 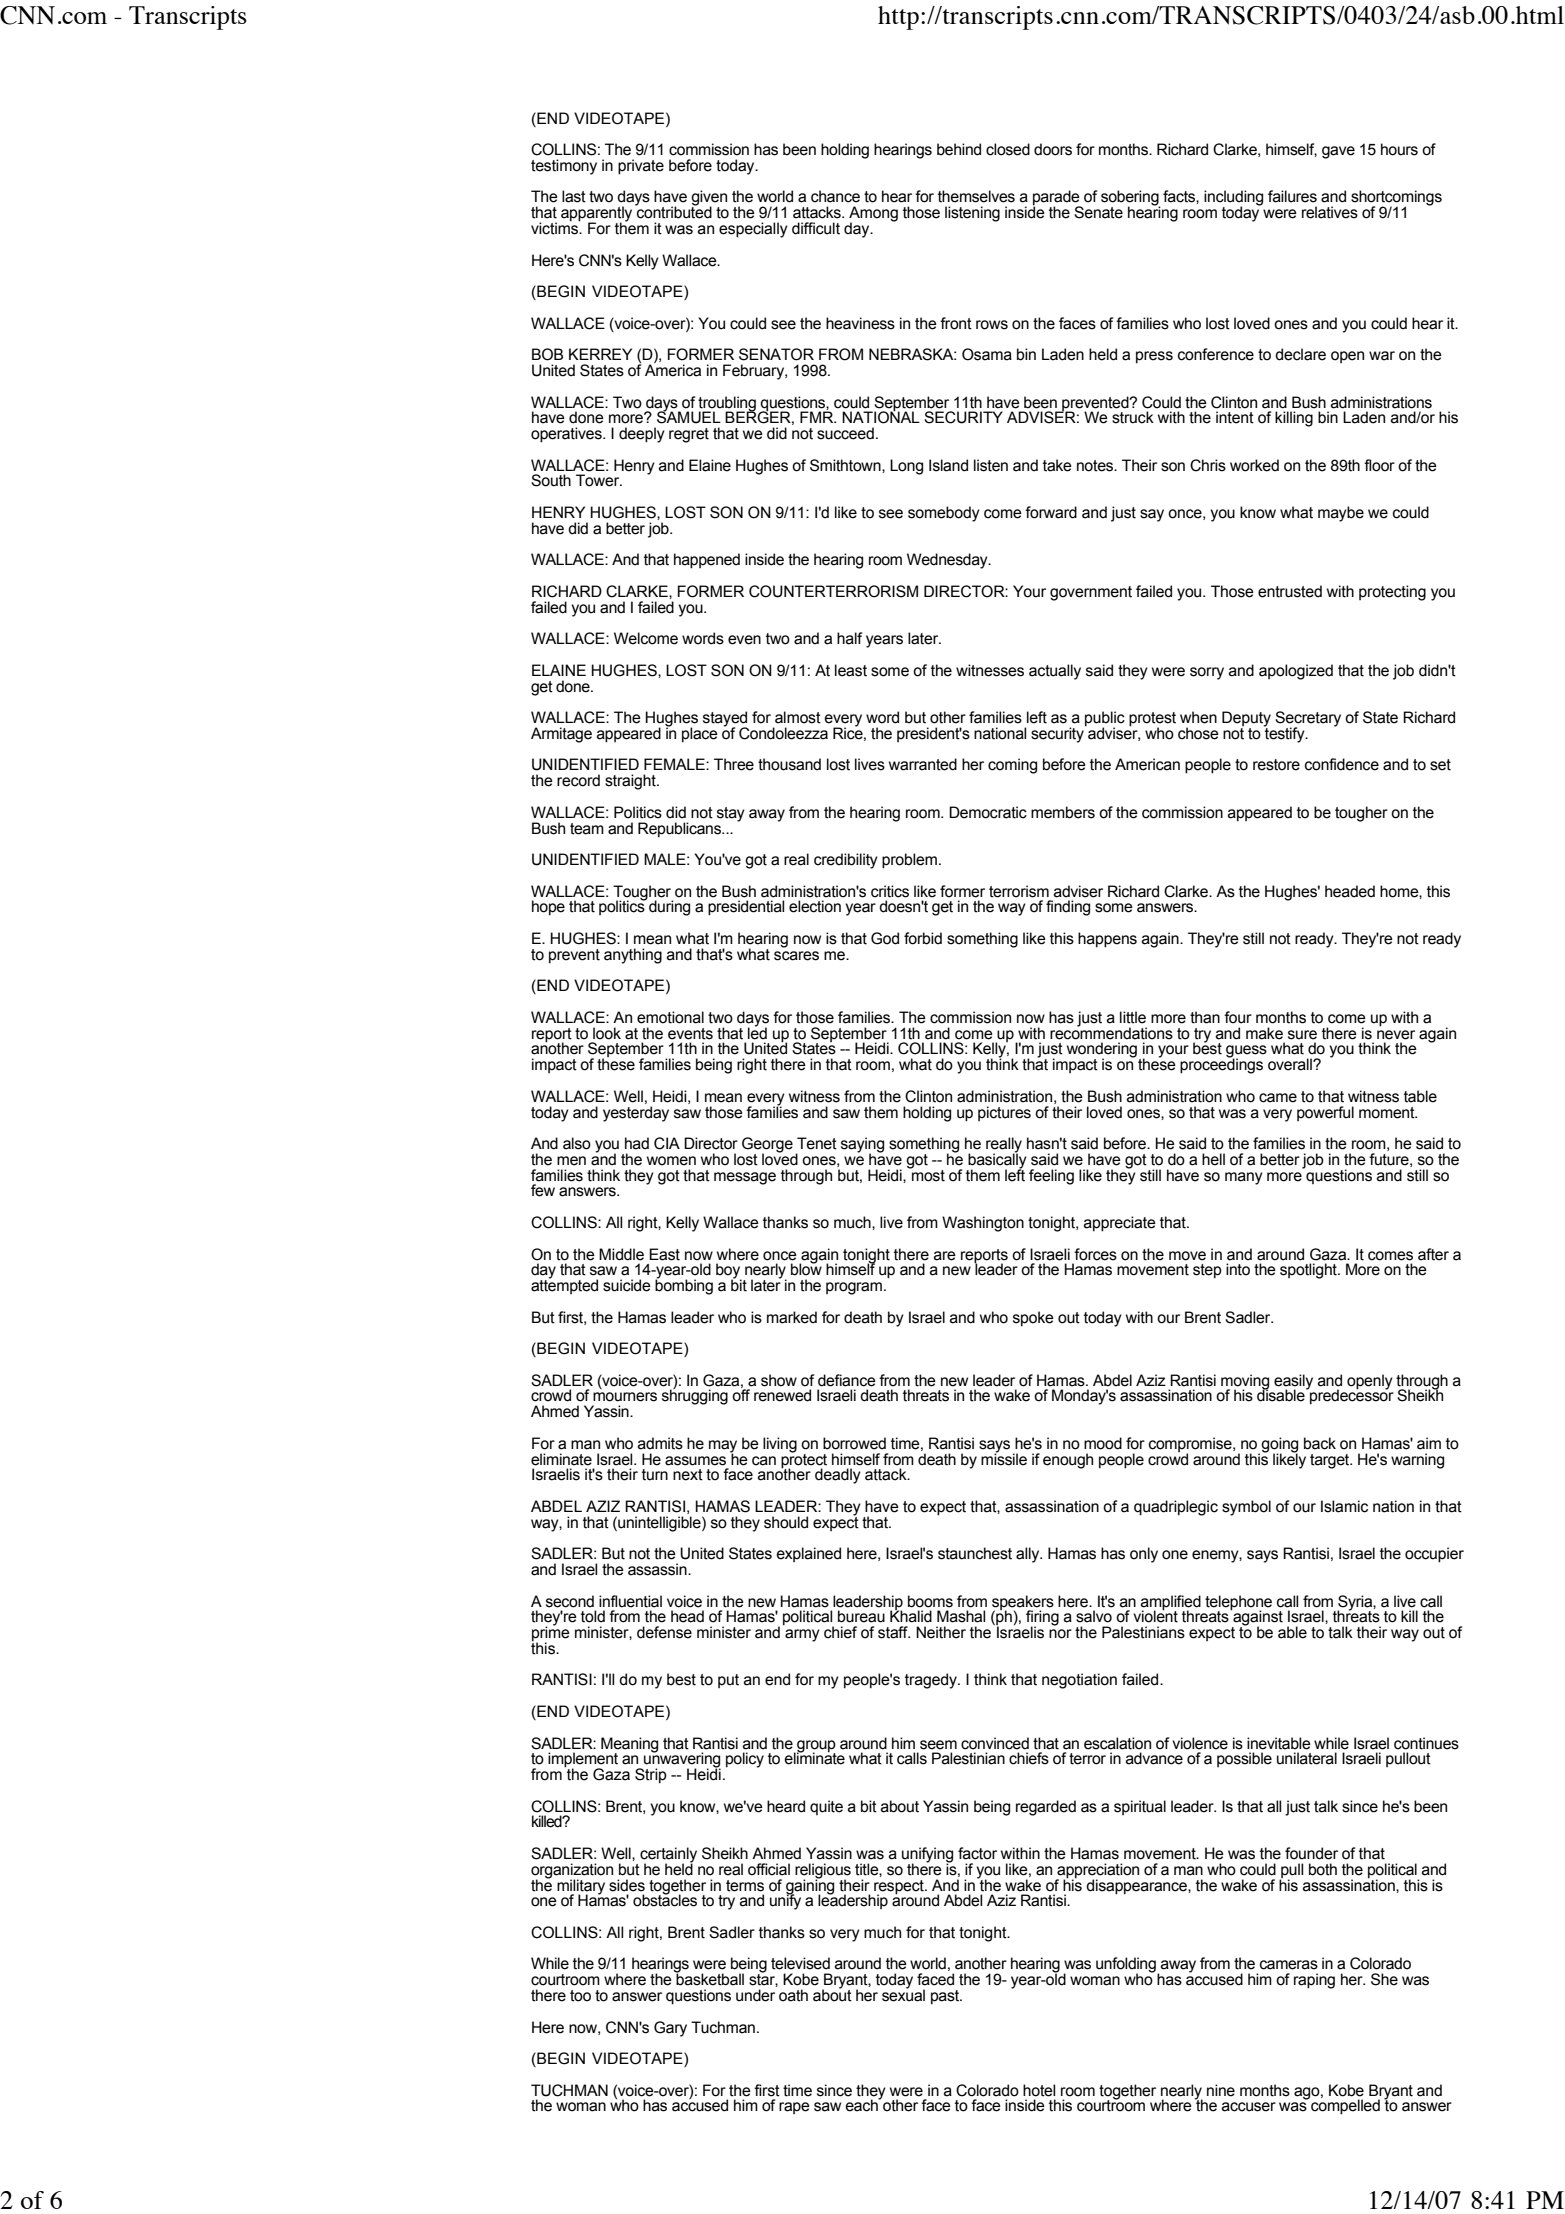 I want to click on speakers, so click(x=1023, y=1603).
